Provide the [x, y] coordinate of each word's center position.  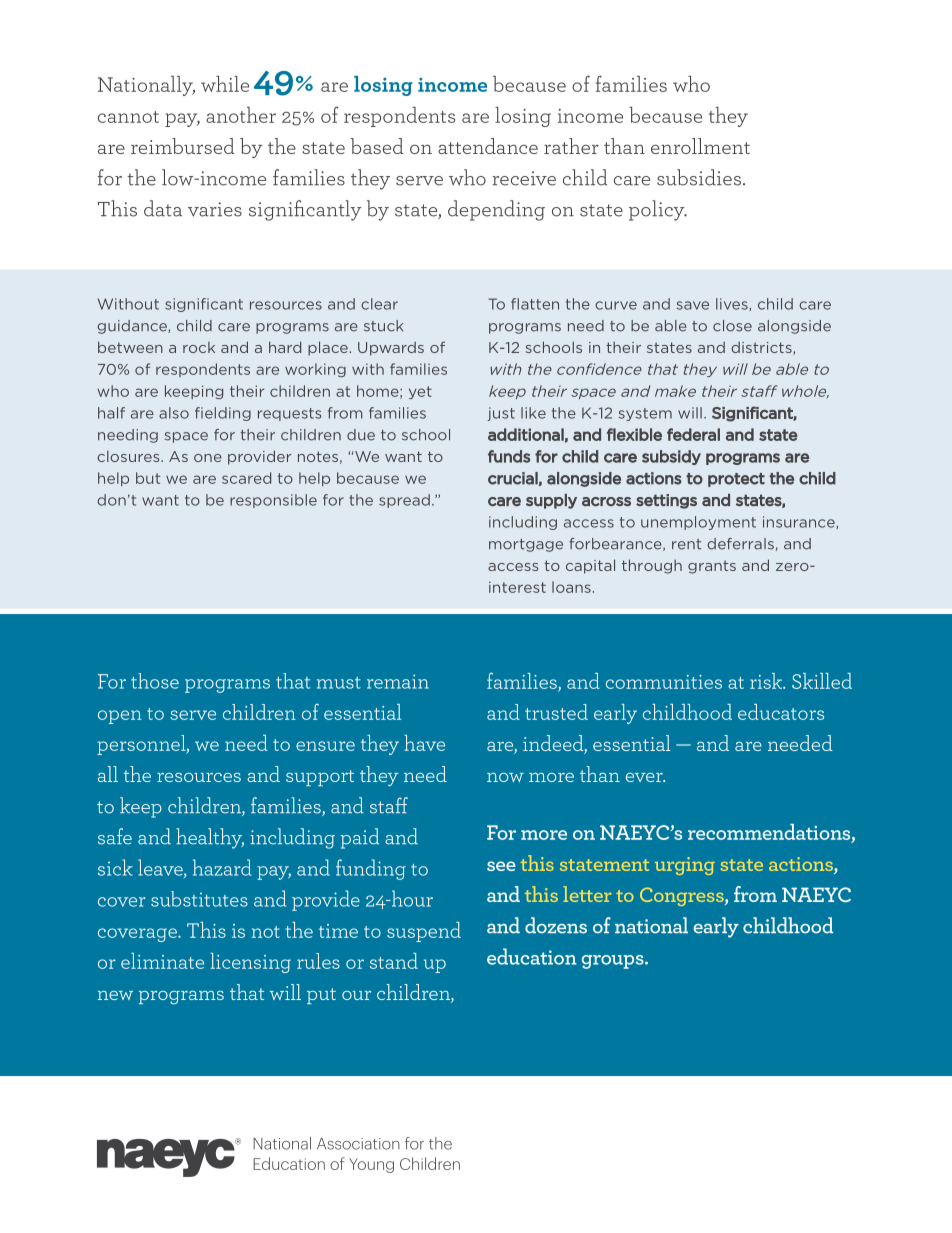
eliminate [162, 961]
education [532, 956]
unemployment [698, 523]
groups [613, 962]
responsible [273, 501]
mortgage [526, 545]
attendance [488, 146]
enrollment [700, 146]
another [241, 115]
